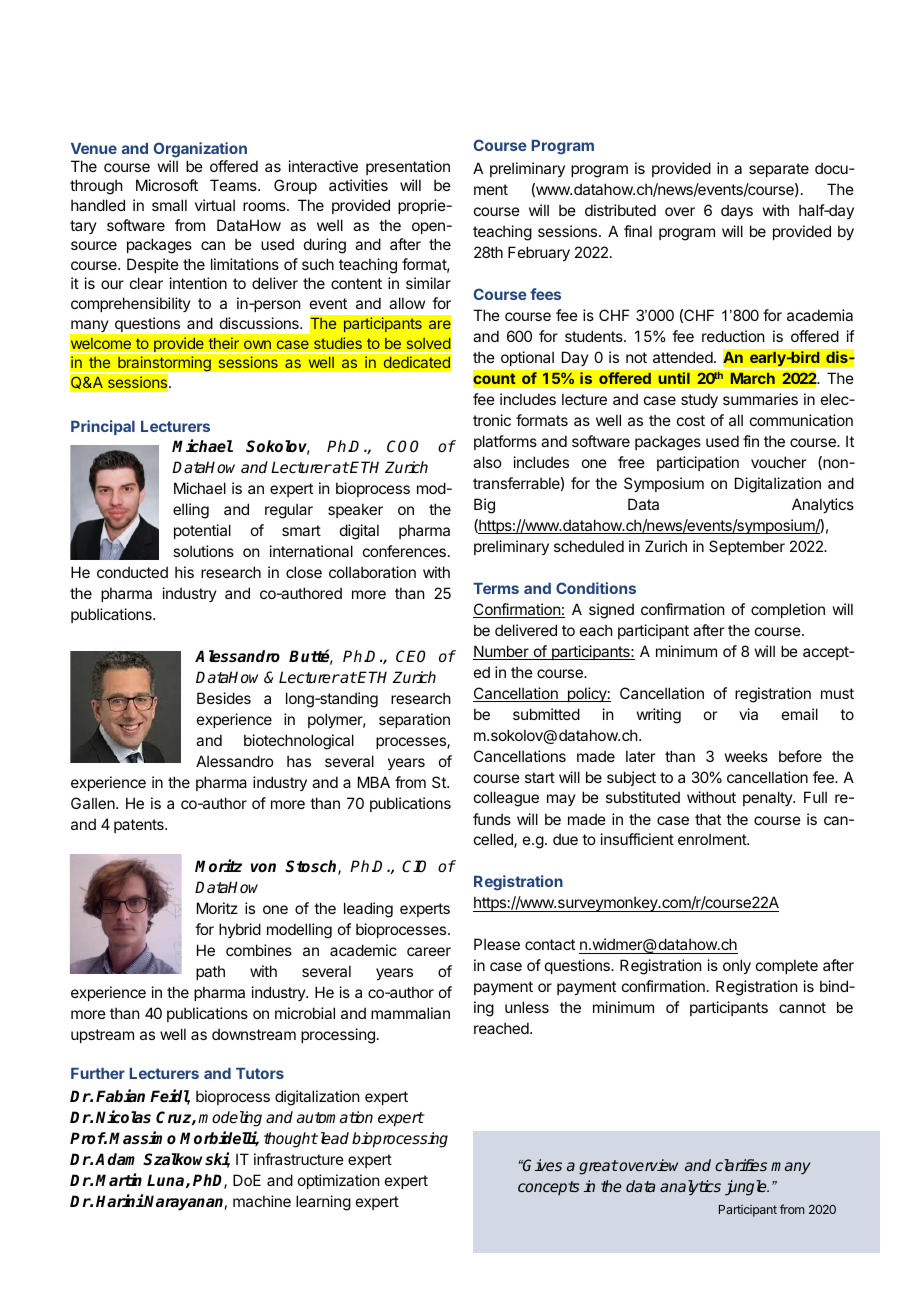  Describe the element at coordinates (779, 170) in the page. I see `separate` at that location.
